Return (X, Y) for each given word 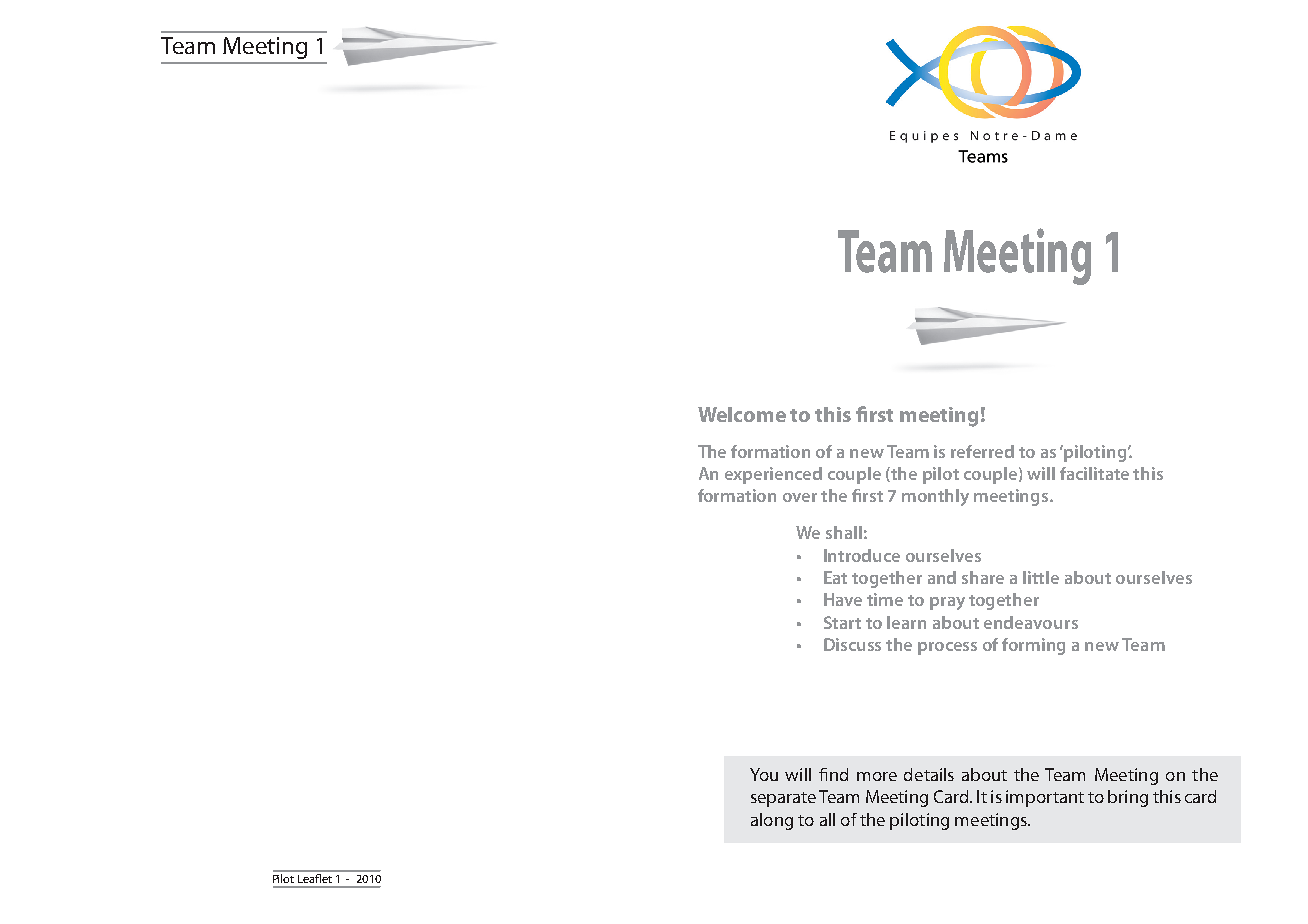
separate (783, 799)
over (800, 497)
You (764, 774)
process (947, 648)
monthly (935, 497)
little (1041, 577)
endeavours (1031, 622)
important (1045, 798)
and (942, 577)
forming (1033, 646)
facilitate (1094, 473)
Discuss (852, 644)
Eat (835, 577)
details (929, 774)
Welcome (742, 414)
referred (982, 451)
